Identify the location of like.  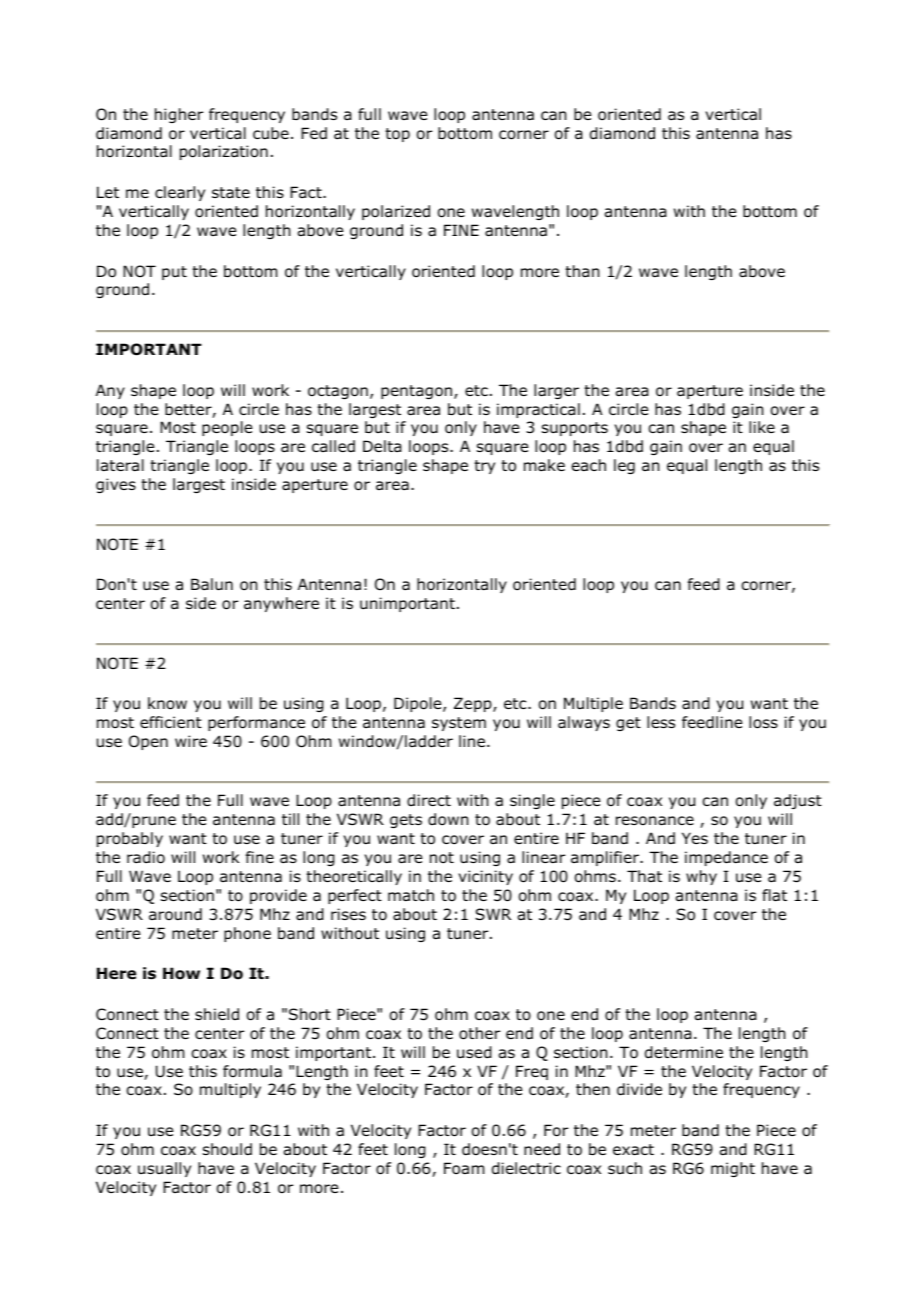
(762, 427).
